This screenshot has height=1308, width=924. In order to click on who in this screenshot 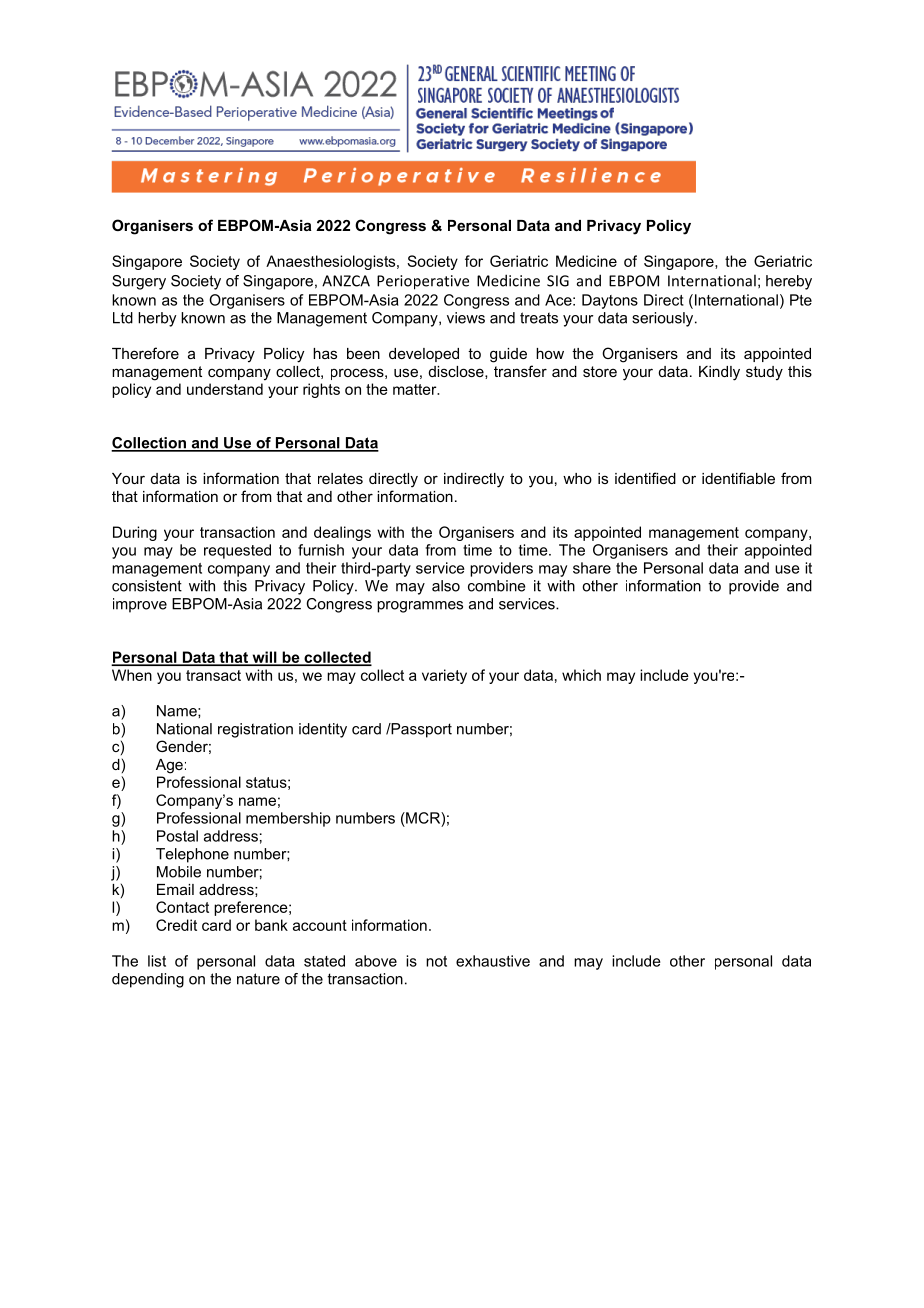, I will do `click(577, 478)`.
